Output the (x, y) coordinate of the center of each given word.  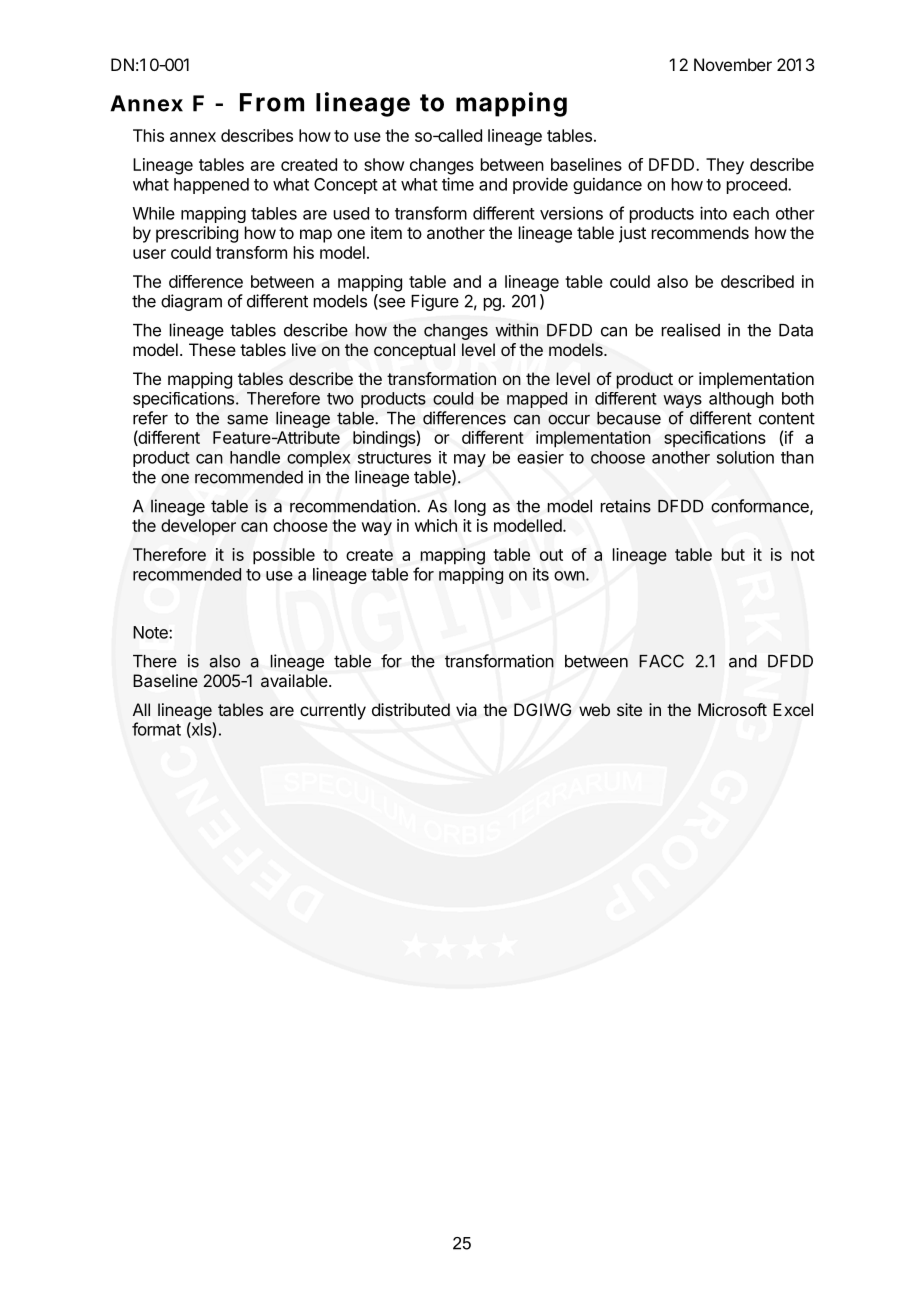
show (384, 164)
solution (745, 457)
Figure (435, 302)
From (272, 102)
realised (691, 330)
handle (255, 457)
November (733, 64)
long (470, 508)
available (294, 680)
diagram (191, 302)
